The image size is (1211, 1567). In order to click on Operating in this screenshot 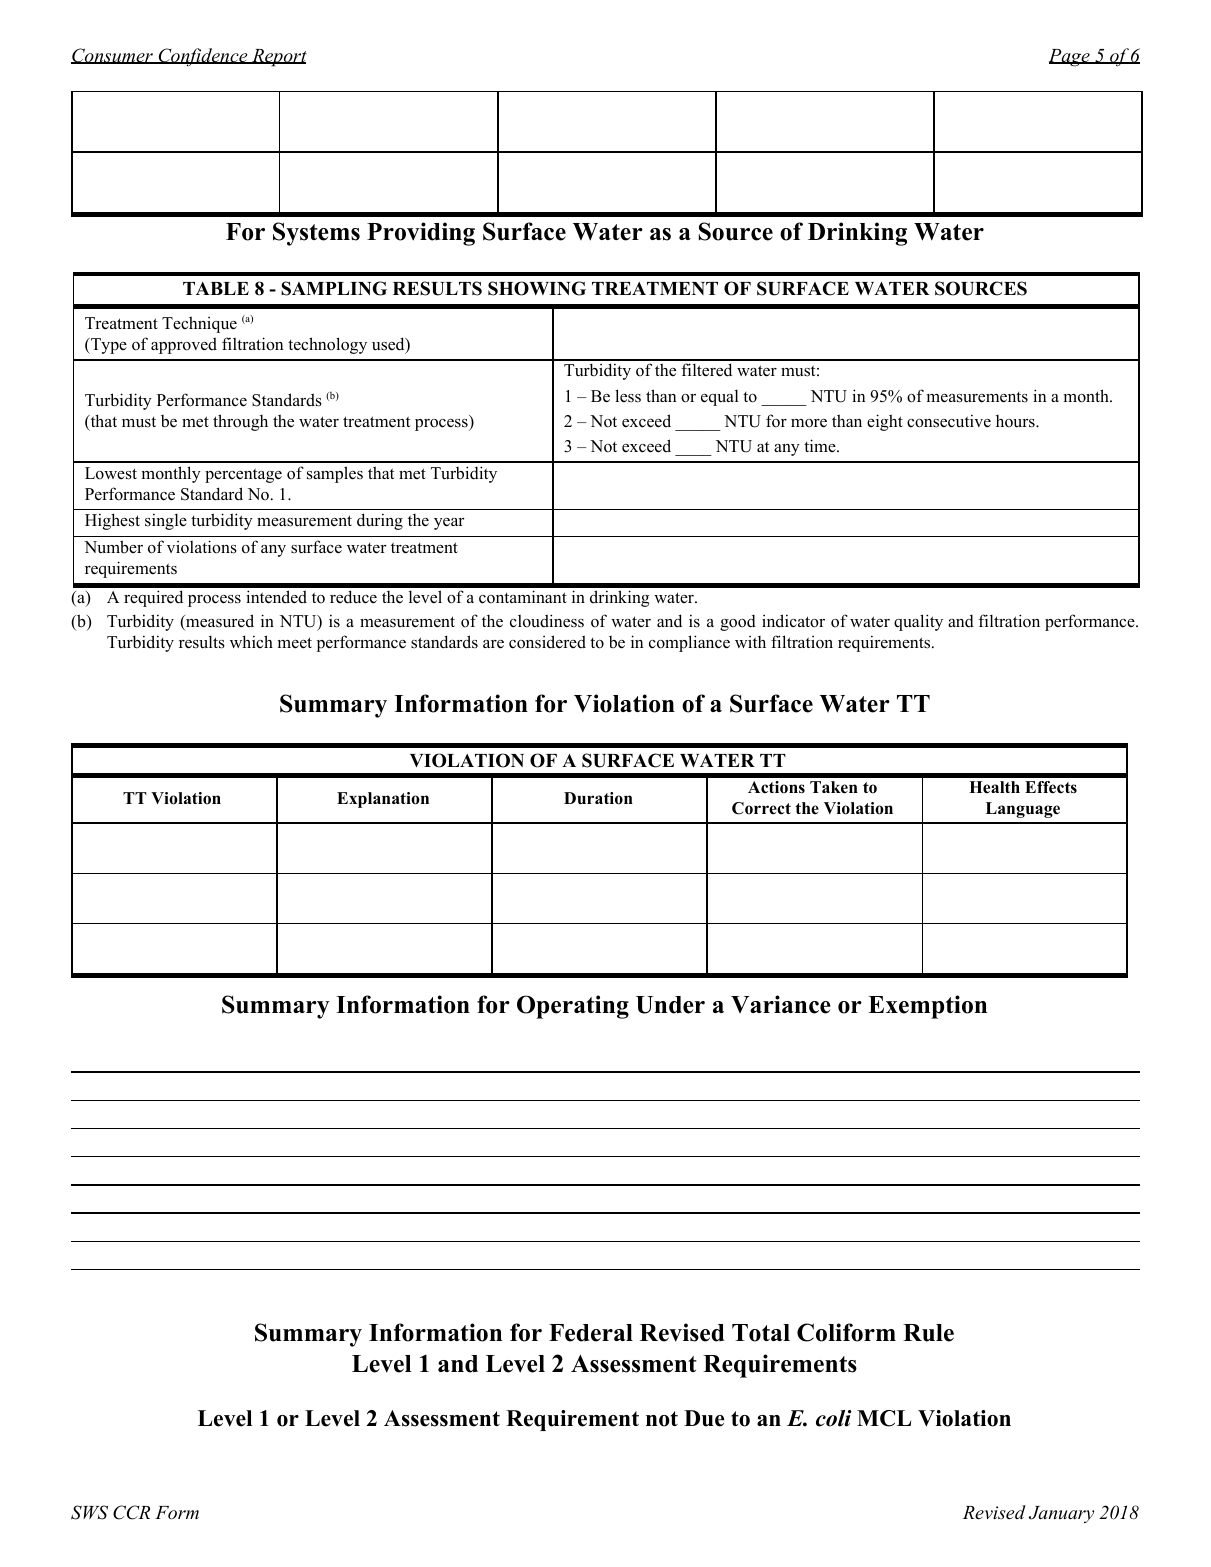, I will do `click(573, 1007)`.
